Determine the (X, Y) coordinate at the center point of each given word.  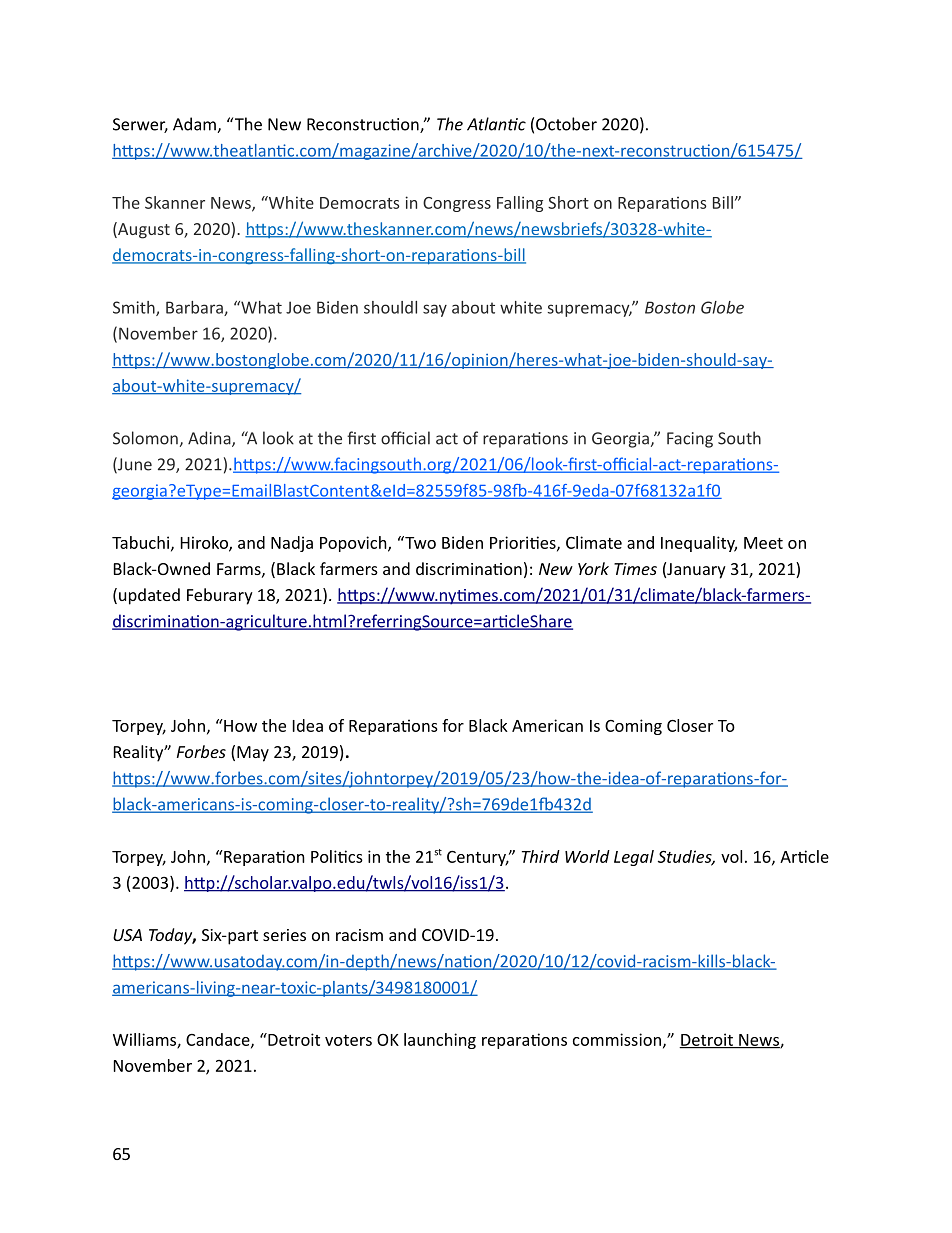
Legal (634, 858)
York (593, 568)
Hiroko (205, 543)
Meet (763, 543)
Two (419, 542)
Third (541, 856)
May (253, 754)
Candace (219, 1040)
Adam (195, 125)
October (566, 124)
